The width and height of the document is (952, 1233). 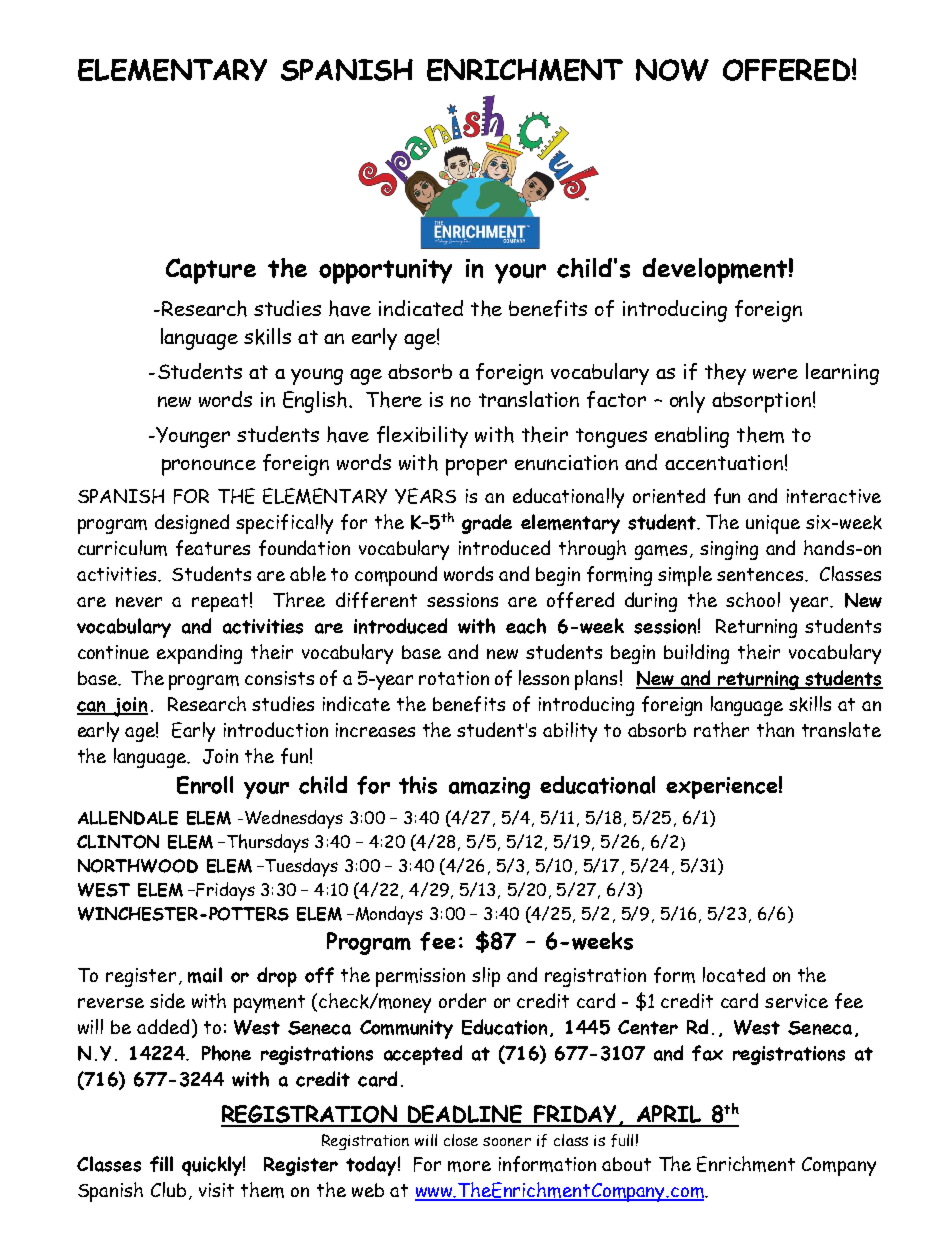 What do you see at coordinates (489, 788) in the document?
I see `amazing` at bounding box center [489, 788].
